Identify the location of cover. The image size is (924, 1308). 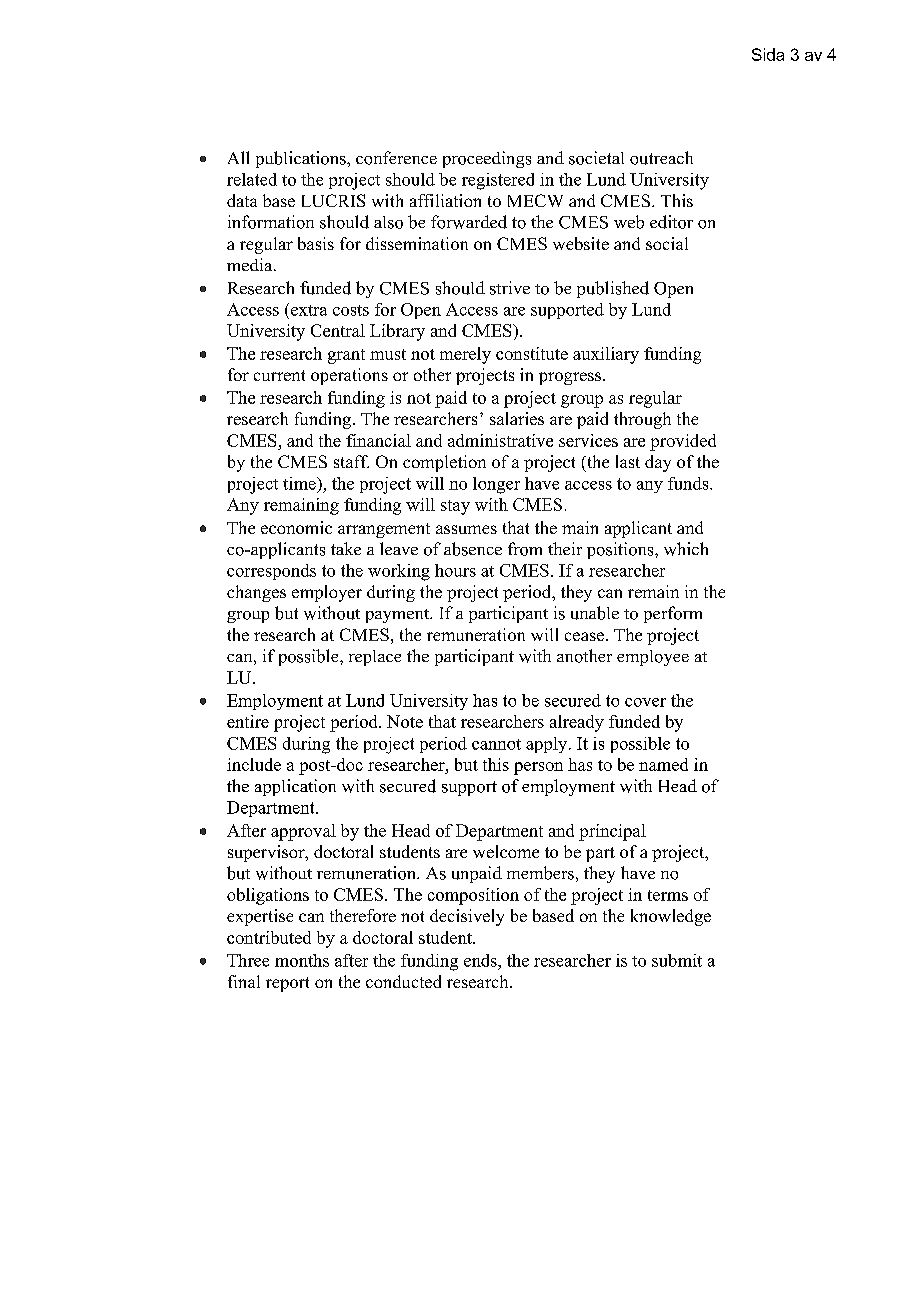
(645, 702).
